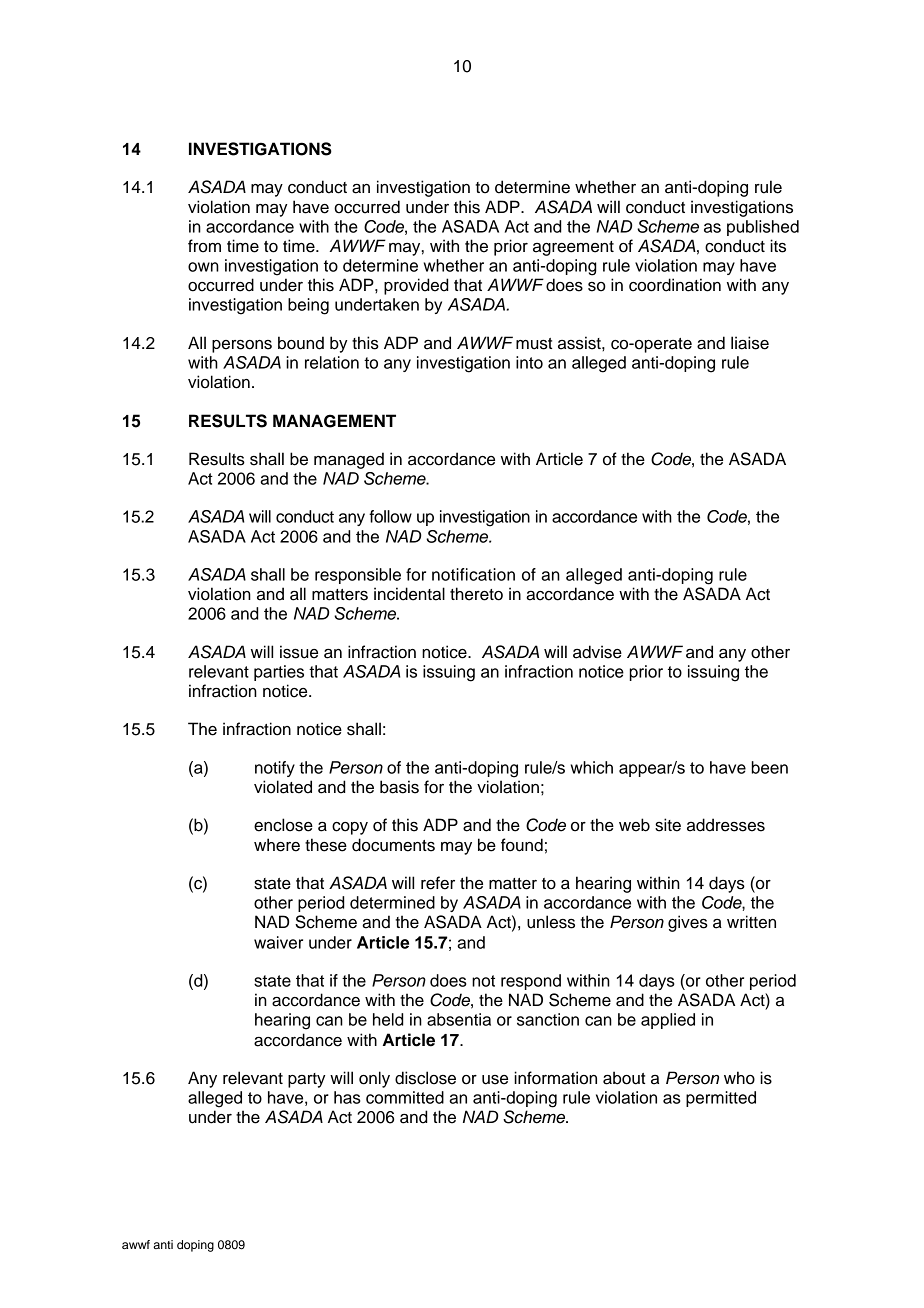 The width and height of the page is (924, 1308). What do you see at coordinates (204, 246) in the page?
I see `from` at bounding box center [204, 246].
